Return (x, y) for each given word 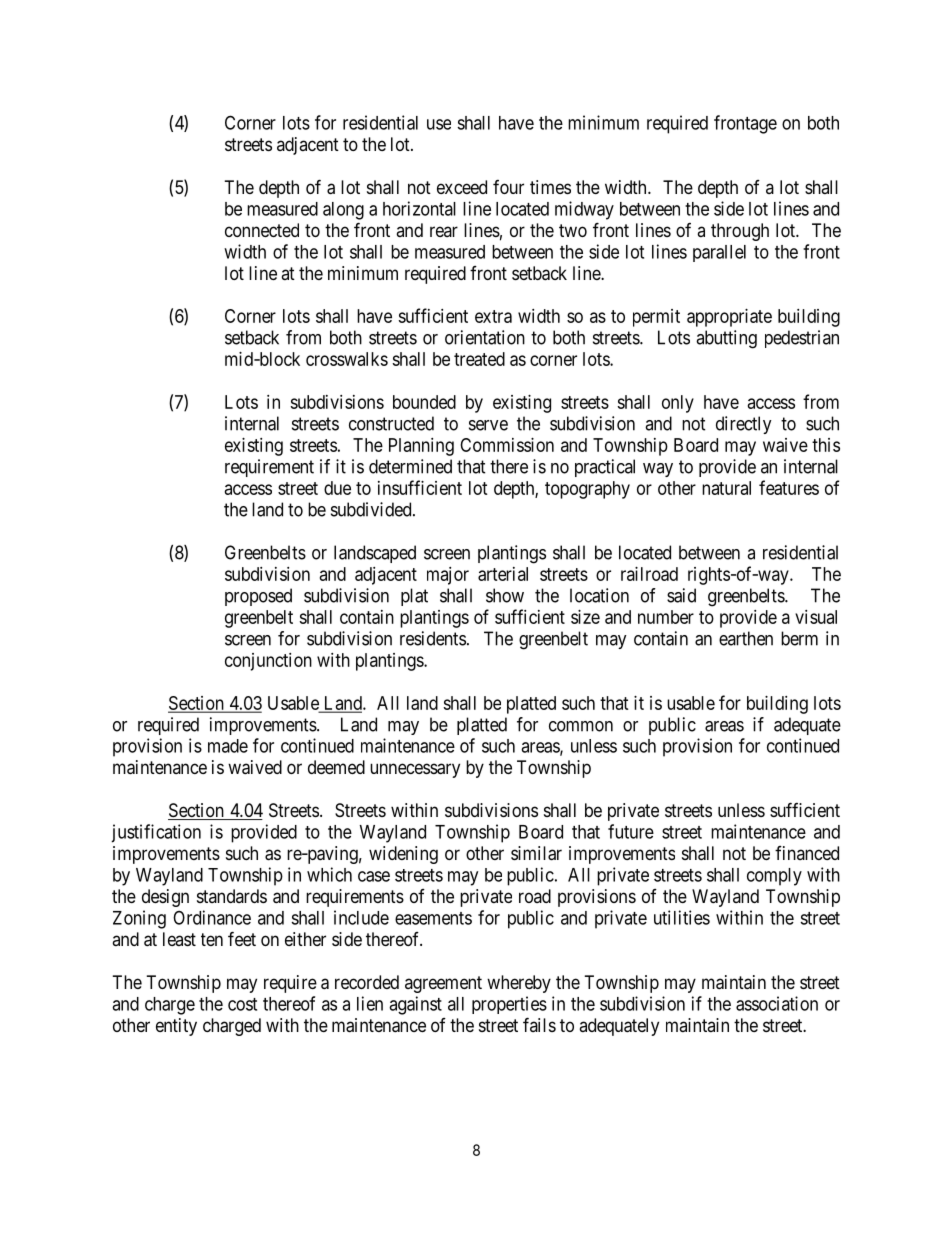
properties (509, 1005)
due (337, 488)
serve (488, 425)
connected (262, 230)
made (228, 746)
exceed (462, 187)
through (740, 232)
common (581, 726)
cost (242, 1004)
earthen (746, 638)
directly (744, 425)
